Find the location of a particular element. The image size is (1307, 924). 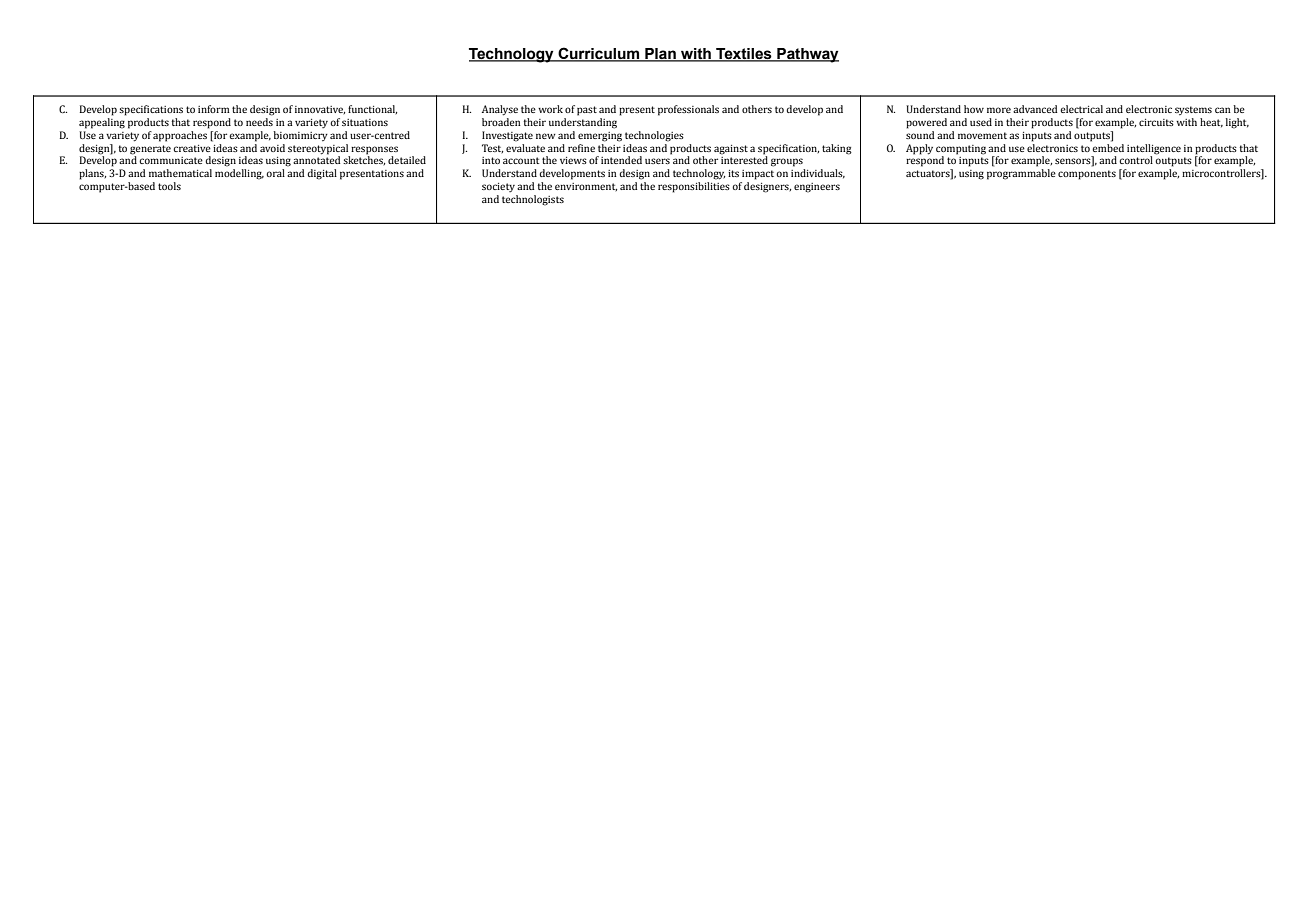

engineers is located at coordinates (817, 188).
